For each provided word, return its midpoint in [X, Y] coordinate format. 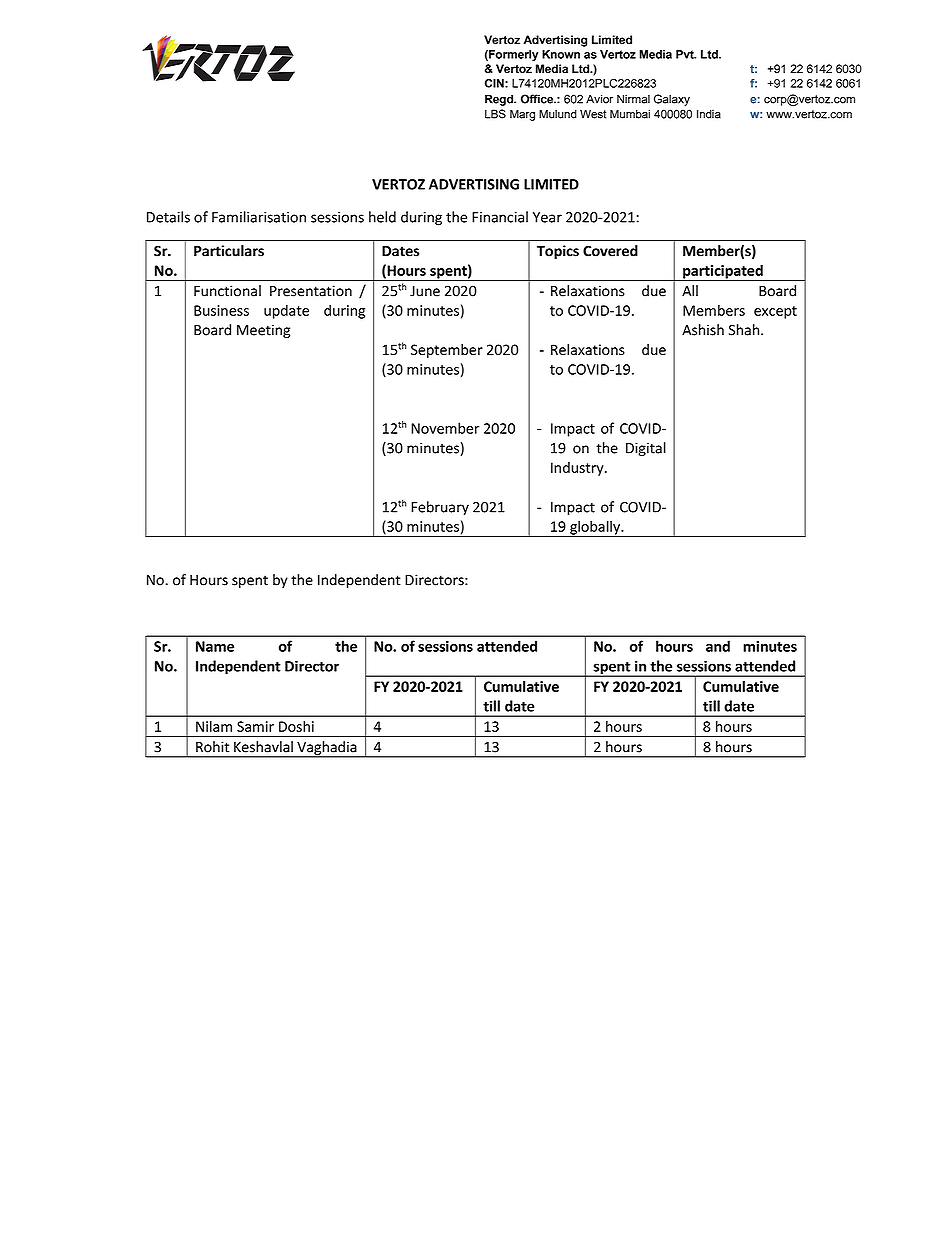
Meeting [263, 331]
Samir [255, 726]
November [445, 428]
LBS [495, 114]
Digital [646, 449]
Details [168, 217]
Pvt [686, 54]
